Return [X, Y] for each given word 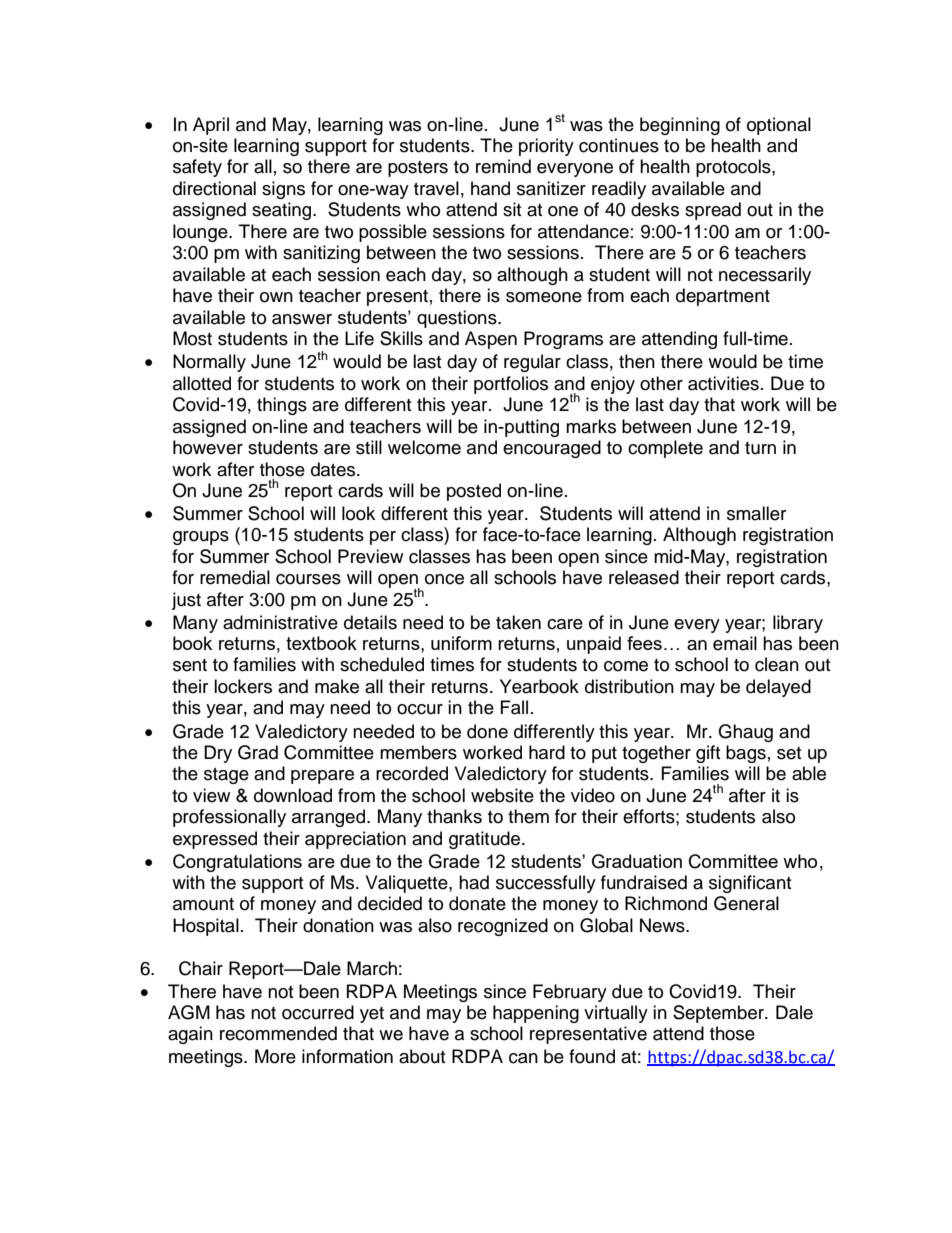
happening [536, 1014]
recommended [278, 1033]
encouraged [552, 449]
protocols [734, 168]
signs [283, 190]
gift [708, 754]
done [487, 731]
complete [665, 449]
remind [503, 166]
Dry [218, 754]
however [208, 447]
